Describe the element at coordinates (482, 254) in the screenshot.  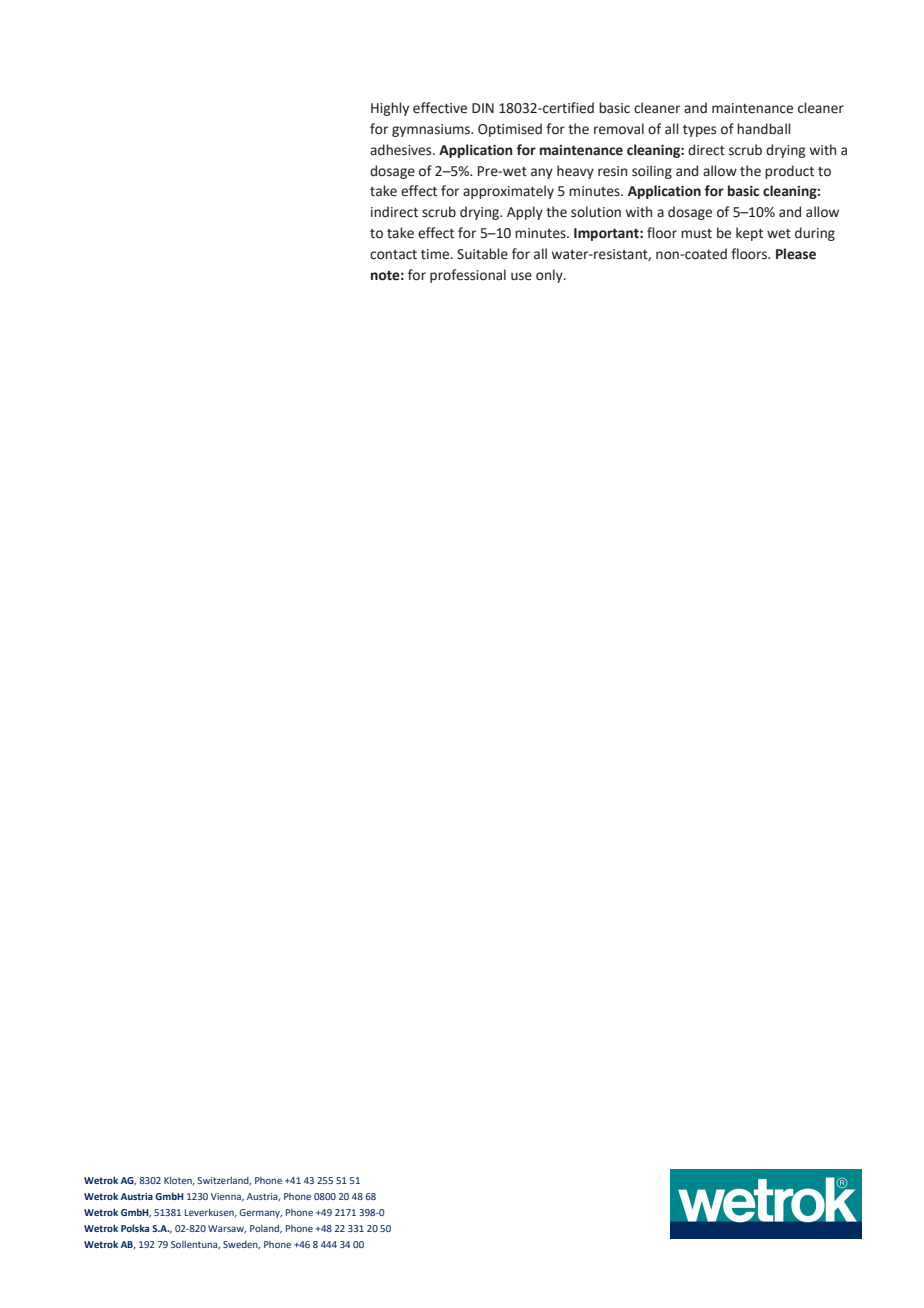
I see `Suitable` at that location.
